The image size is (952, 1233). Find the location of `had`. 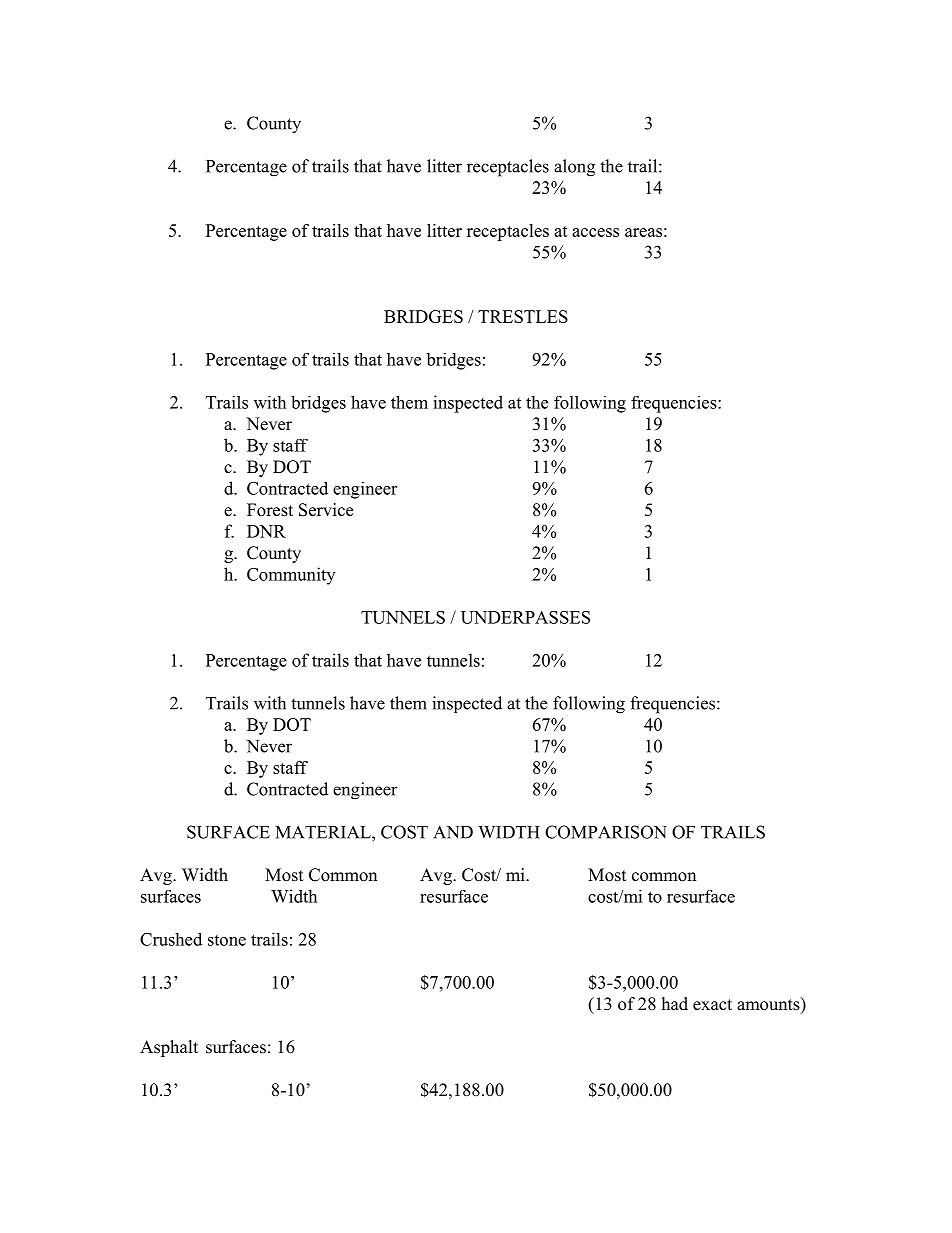

had is located at coordinates (675, 1004).
